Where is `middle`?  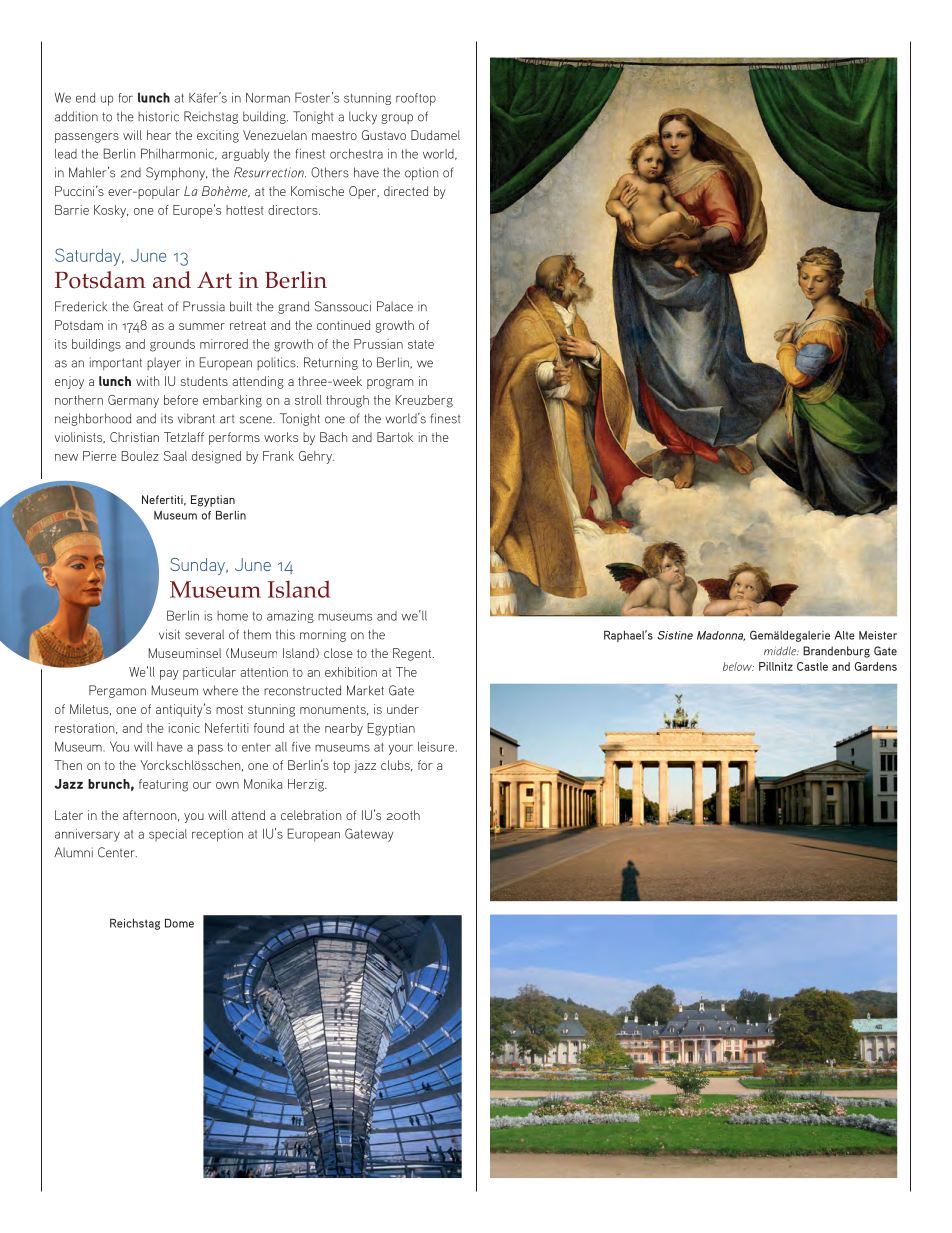
middle is located at coordinates (781, 651).
